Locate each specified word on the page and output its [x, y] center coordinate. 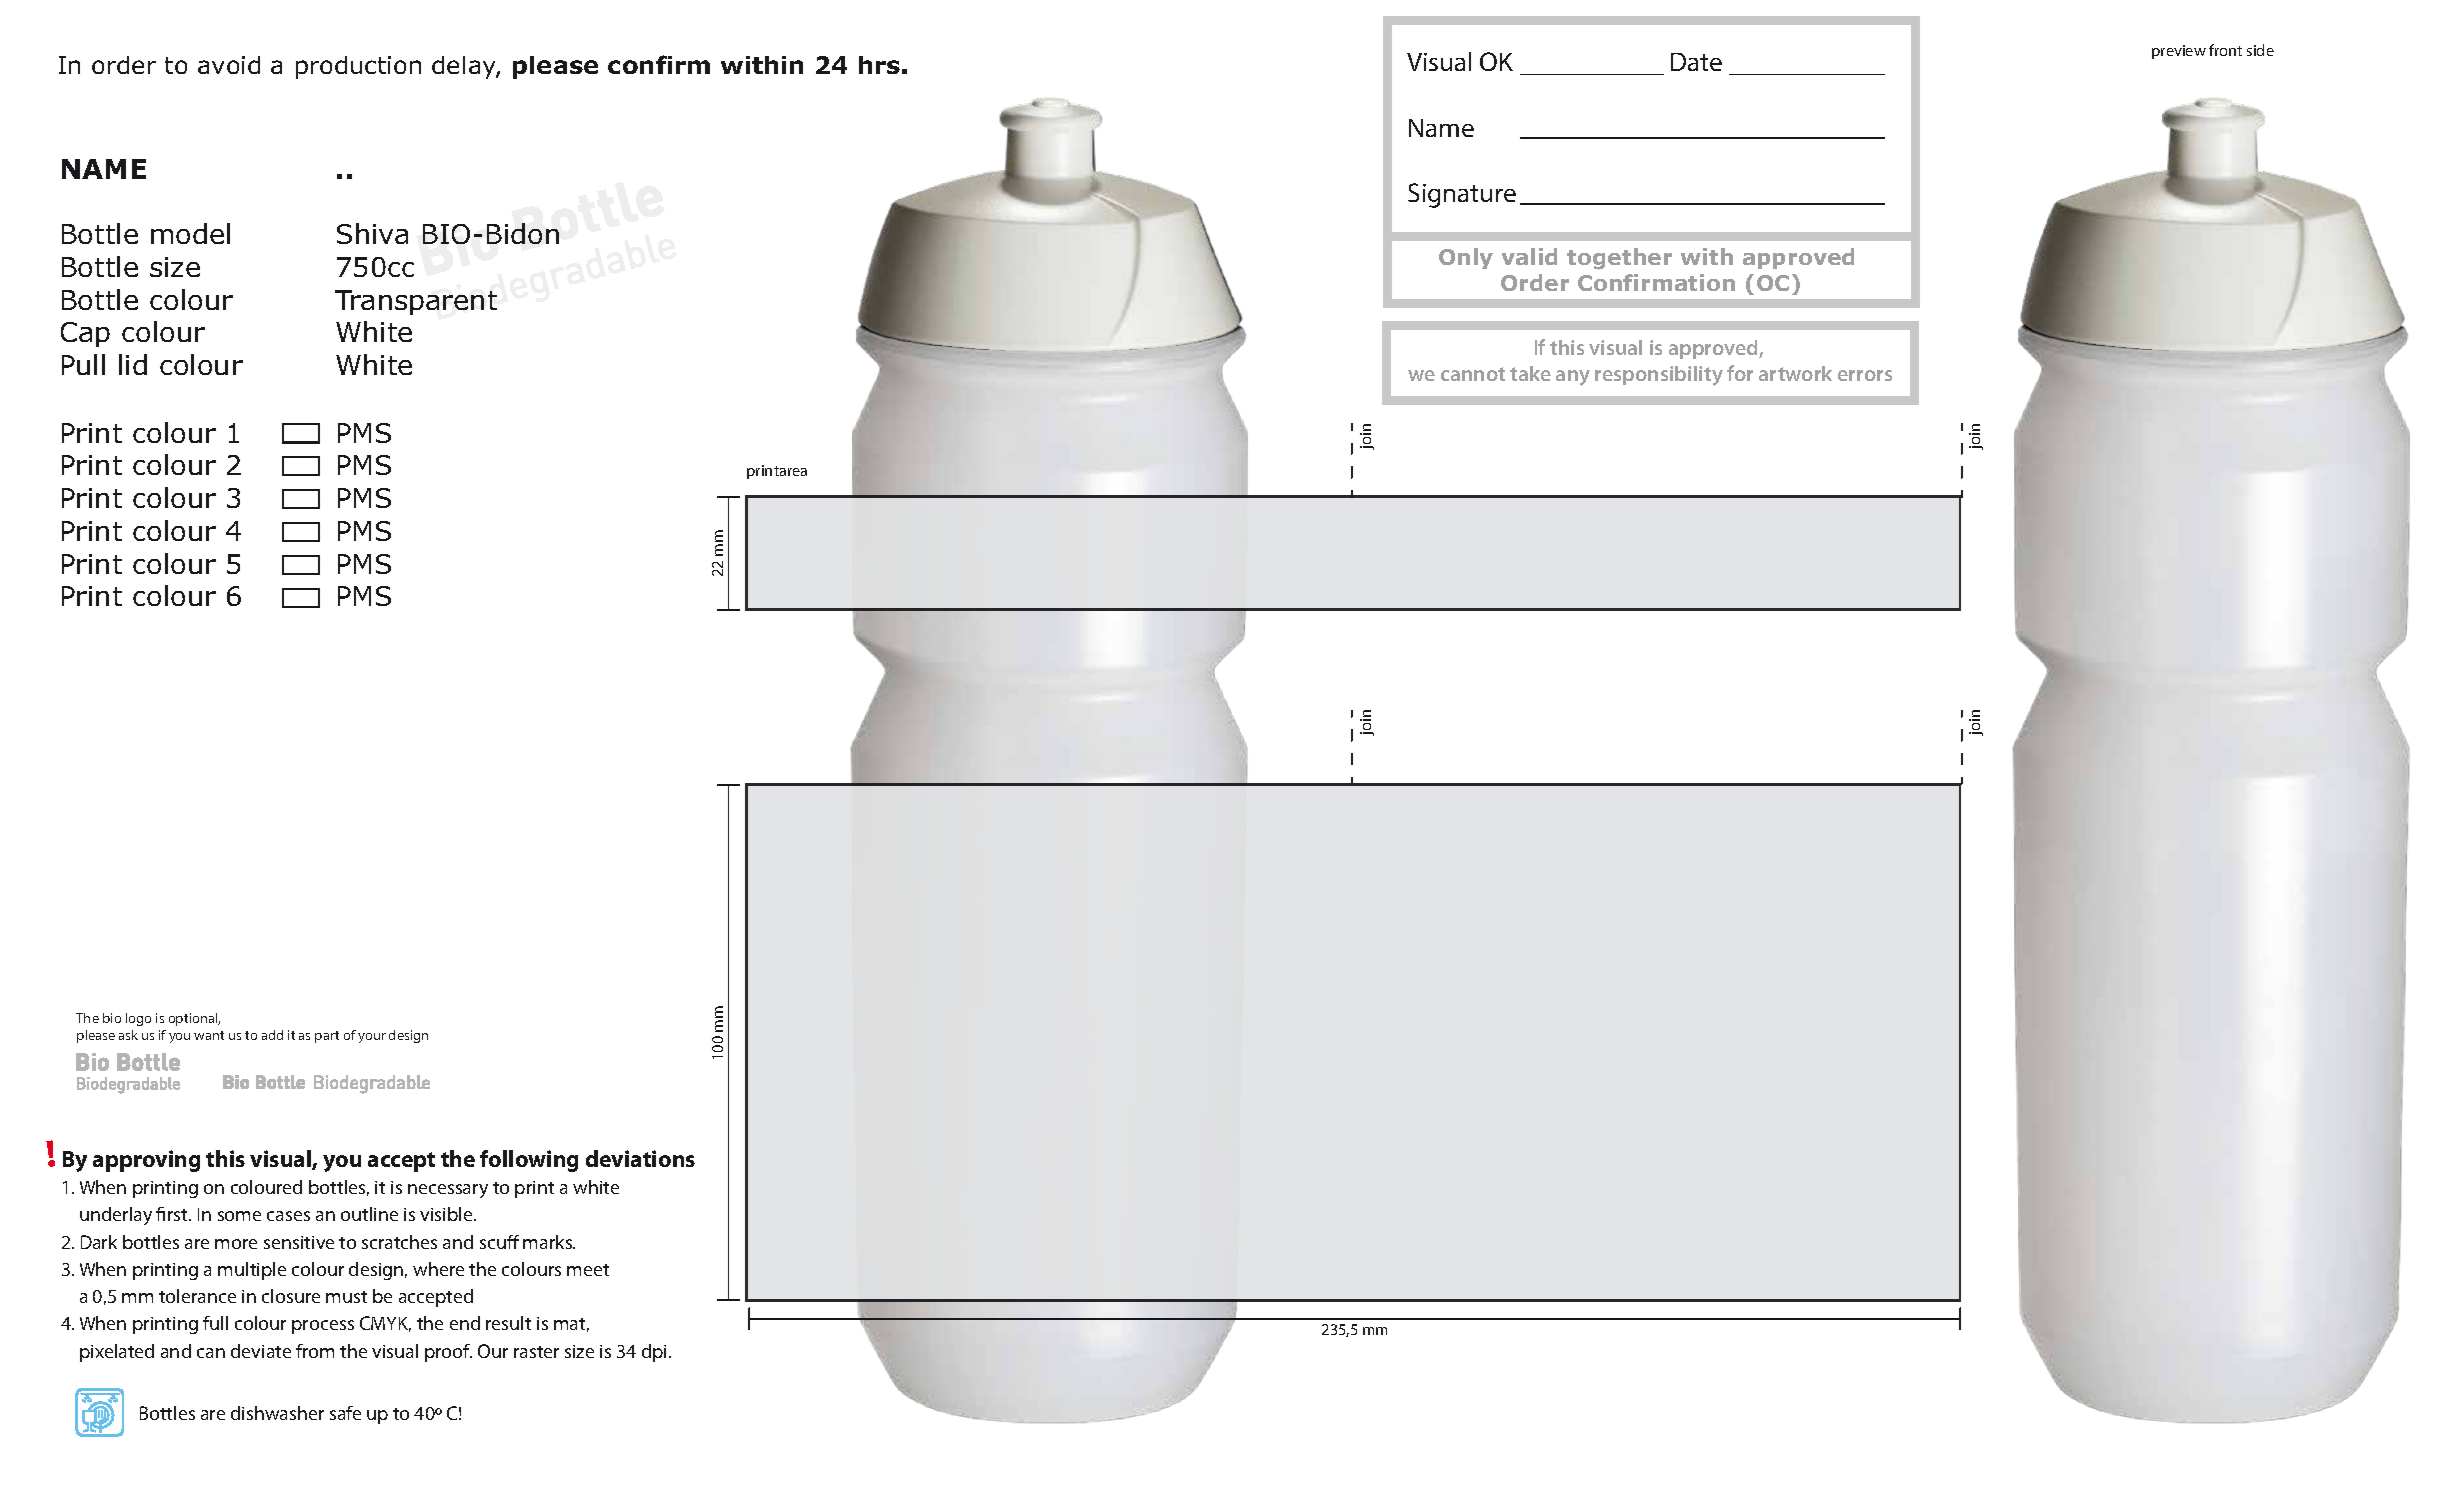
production [358, 67]
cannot [1473, 374]
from [315, 1351]
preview [2179, 52]
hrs [879, 65]
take [1530, 373]
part [327, 1037]
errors [1865, 375]
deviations [640, 1158]
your [372, 1038]
